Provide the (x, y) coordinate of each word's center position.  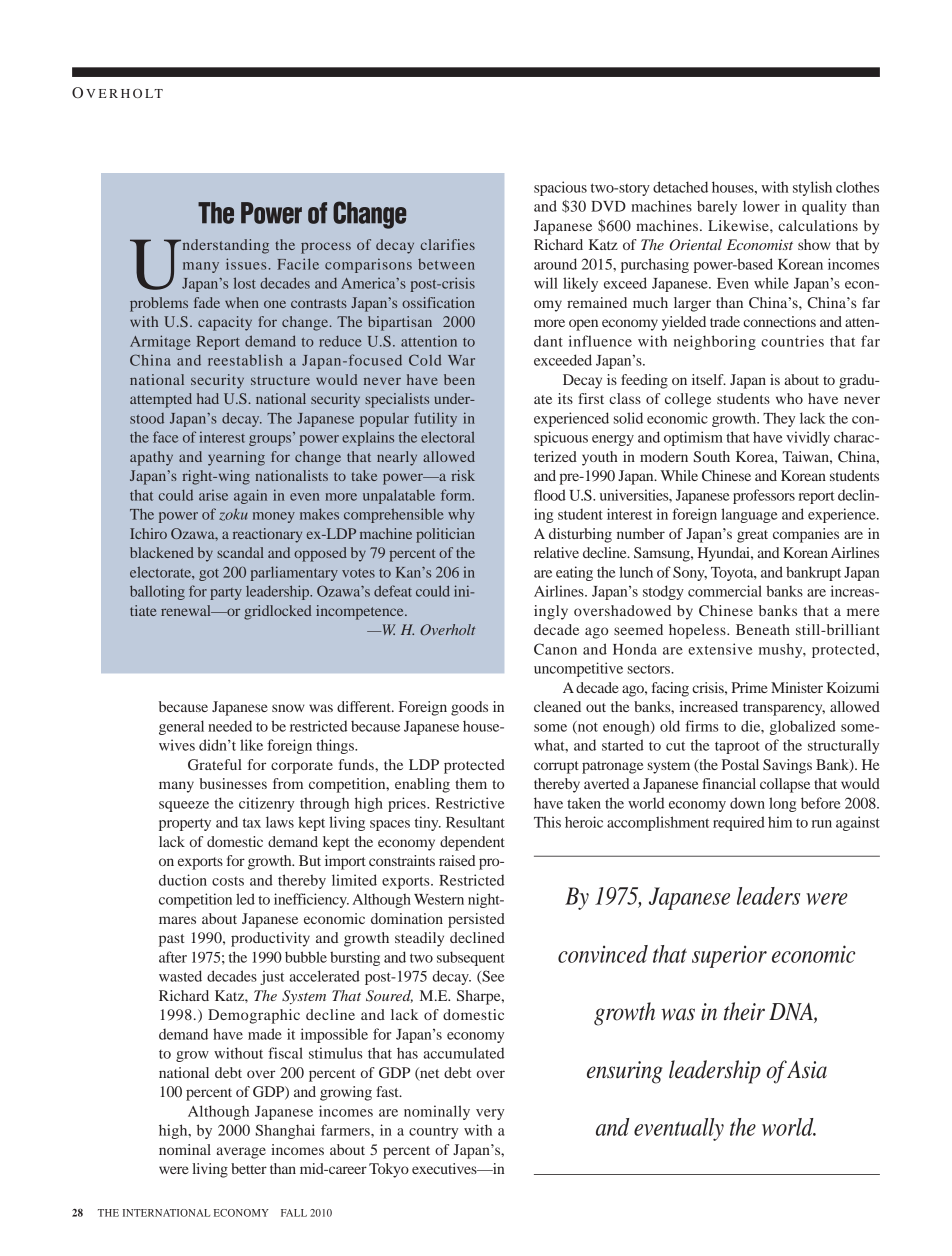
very (490, 1114)
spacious (560, 188)
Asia (806, 1070)
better (249, 1168)
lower (761, 206)
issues (246, 264)
